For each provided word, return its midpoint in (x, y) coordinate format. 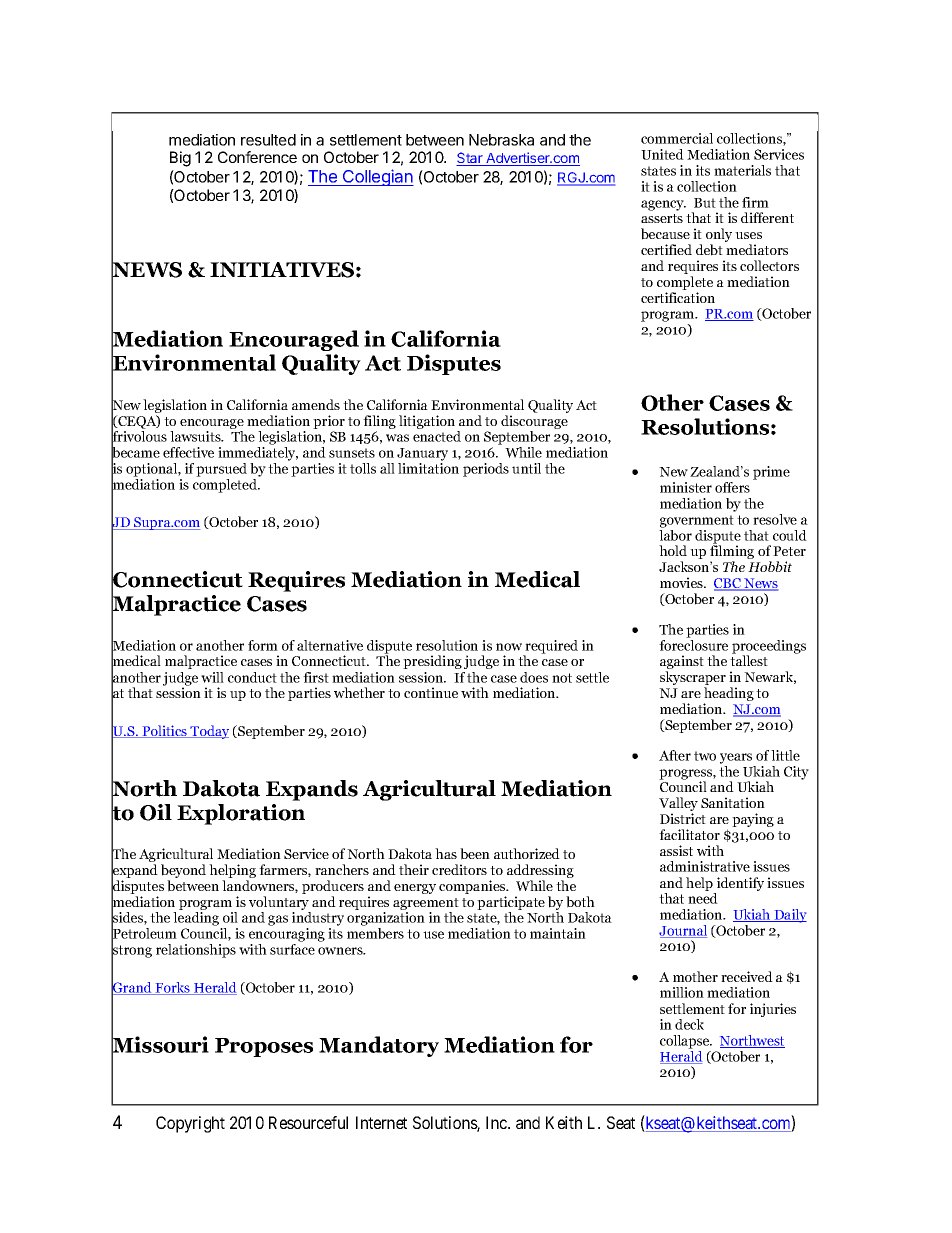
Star (470, 159)
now (509, 647)
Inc (497, 1122)
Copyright (190, 1124)
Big (180, 159)
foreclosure (693, 645)
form (263, 645)
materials (742, 170)
